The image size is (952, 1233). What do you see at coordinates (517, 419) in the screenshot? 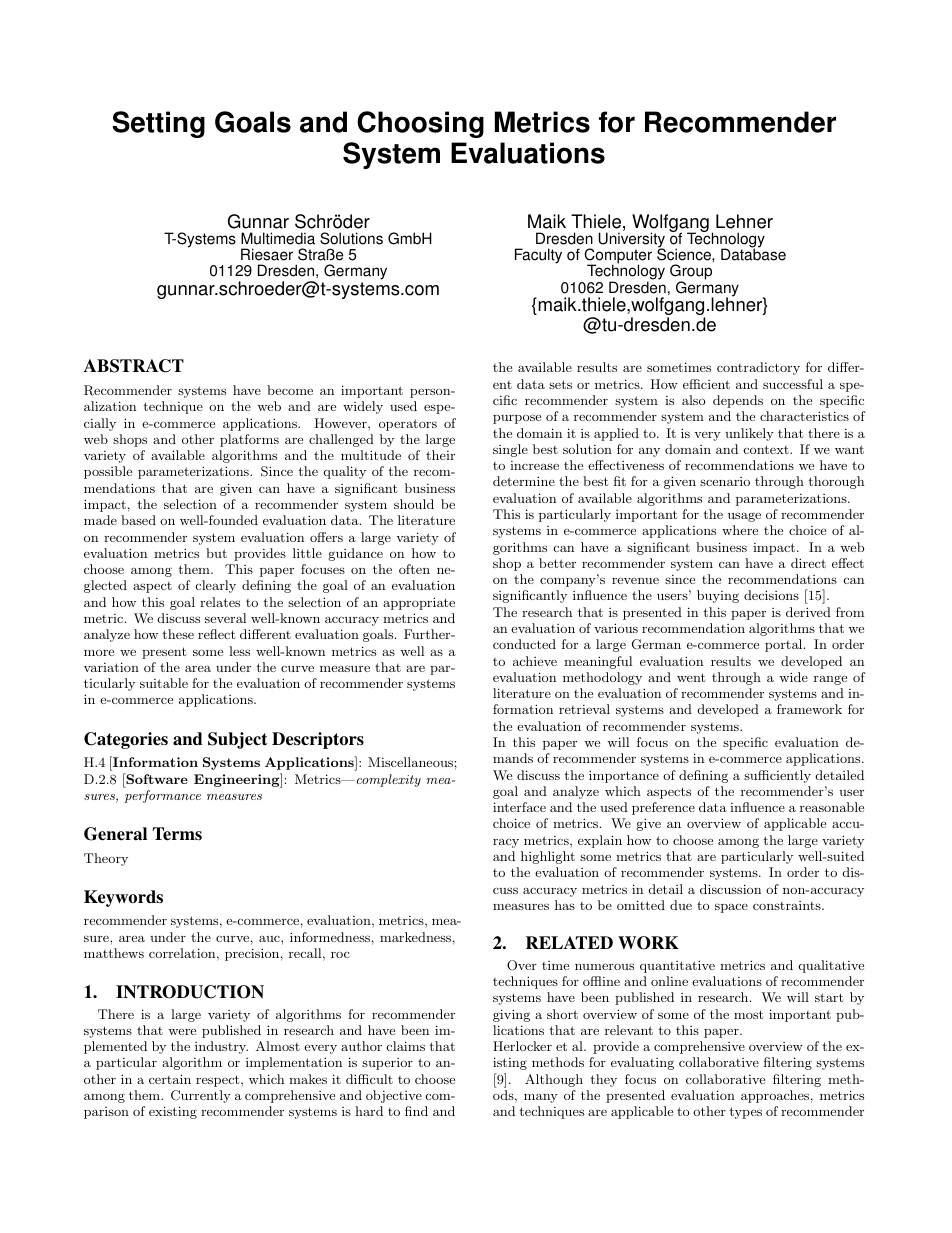
I see `purpose` at bounding box center [517, 419].
